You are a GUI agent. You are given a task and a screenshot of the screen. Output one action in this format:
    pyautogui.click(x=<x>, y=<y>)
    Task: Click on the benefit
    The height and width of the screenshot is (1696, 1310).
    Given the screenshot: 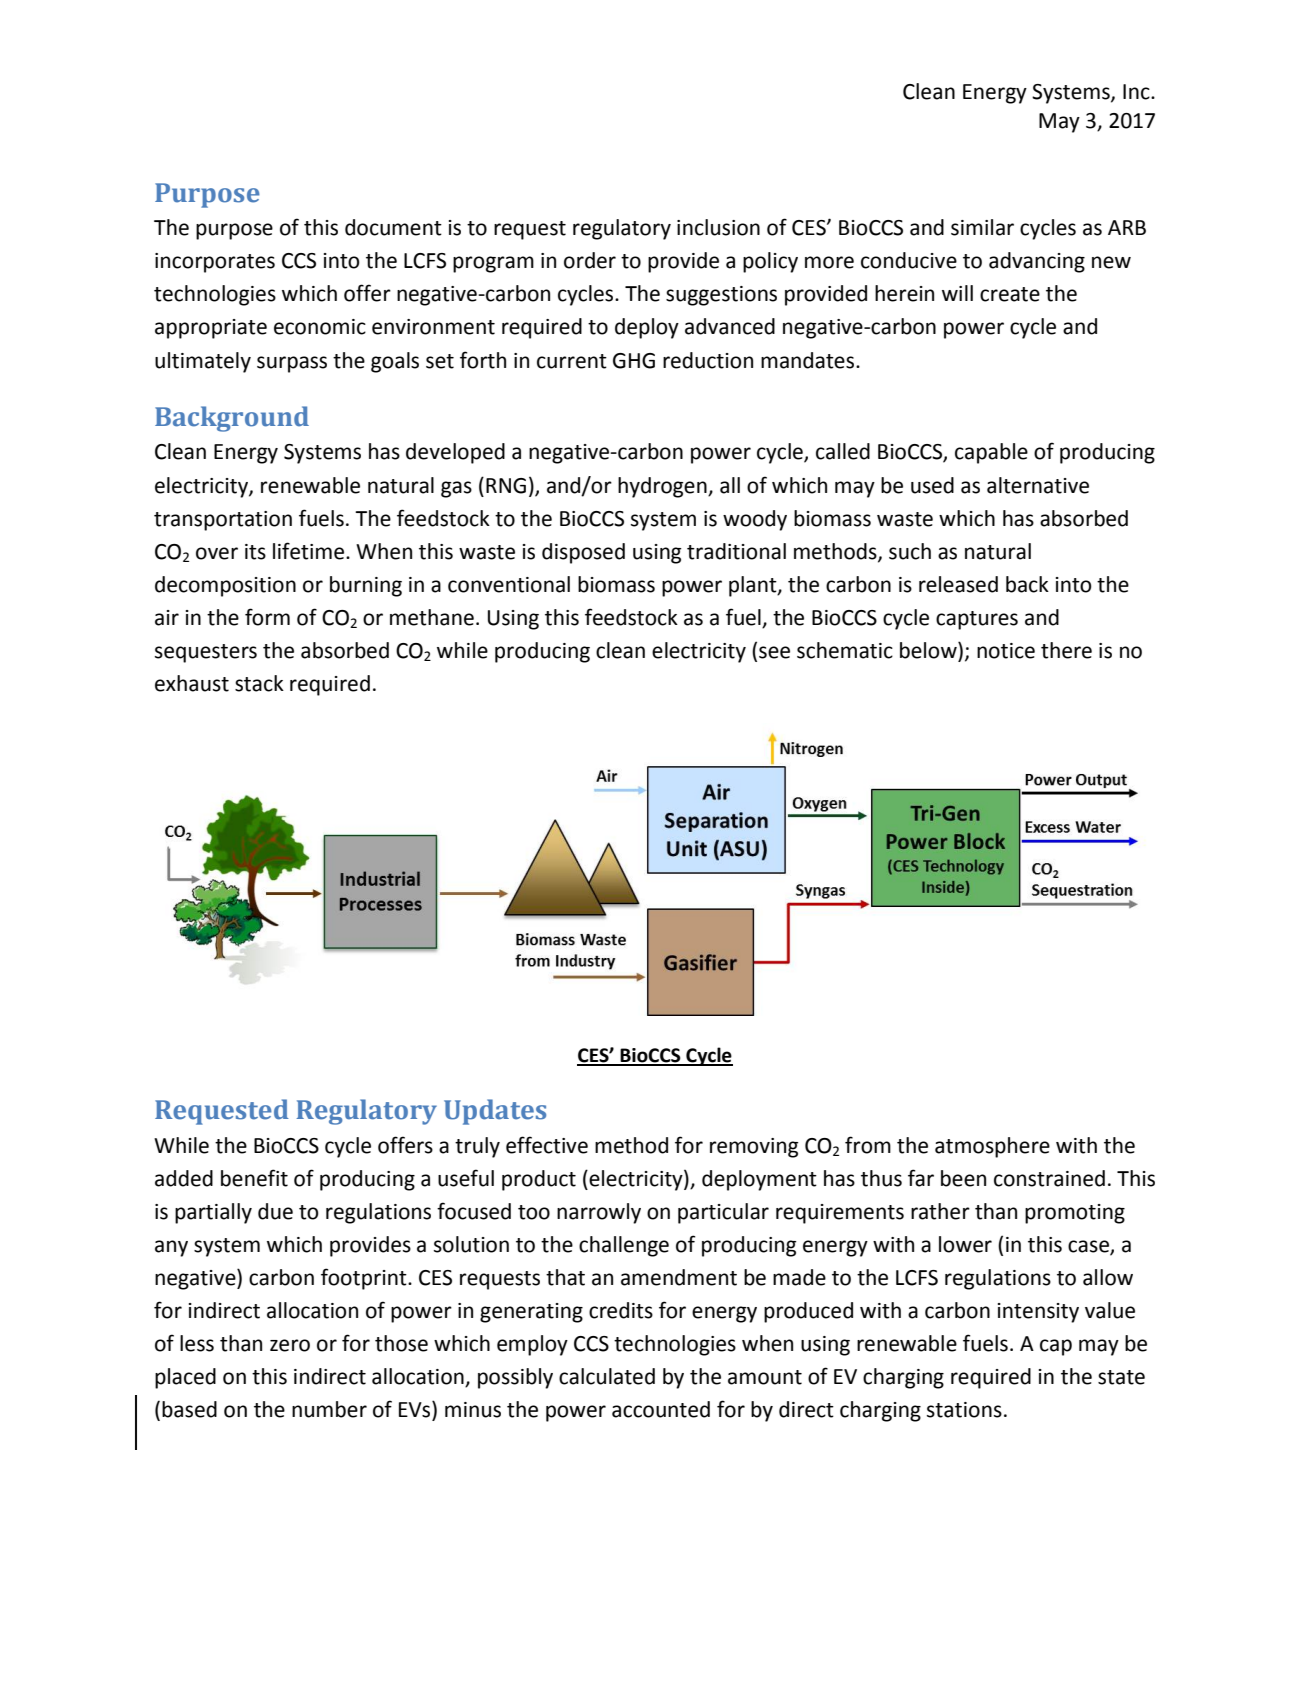 What is the action you would take?
    pyautogui.click(x=254, y=1178)
